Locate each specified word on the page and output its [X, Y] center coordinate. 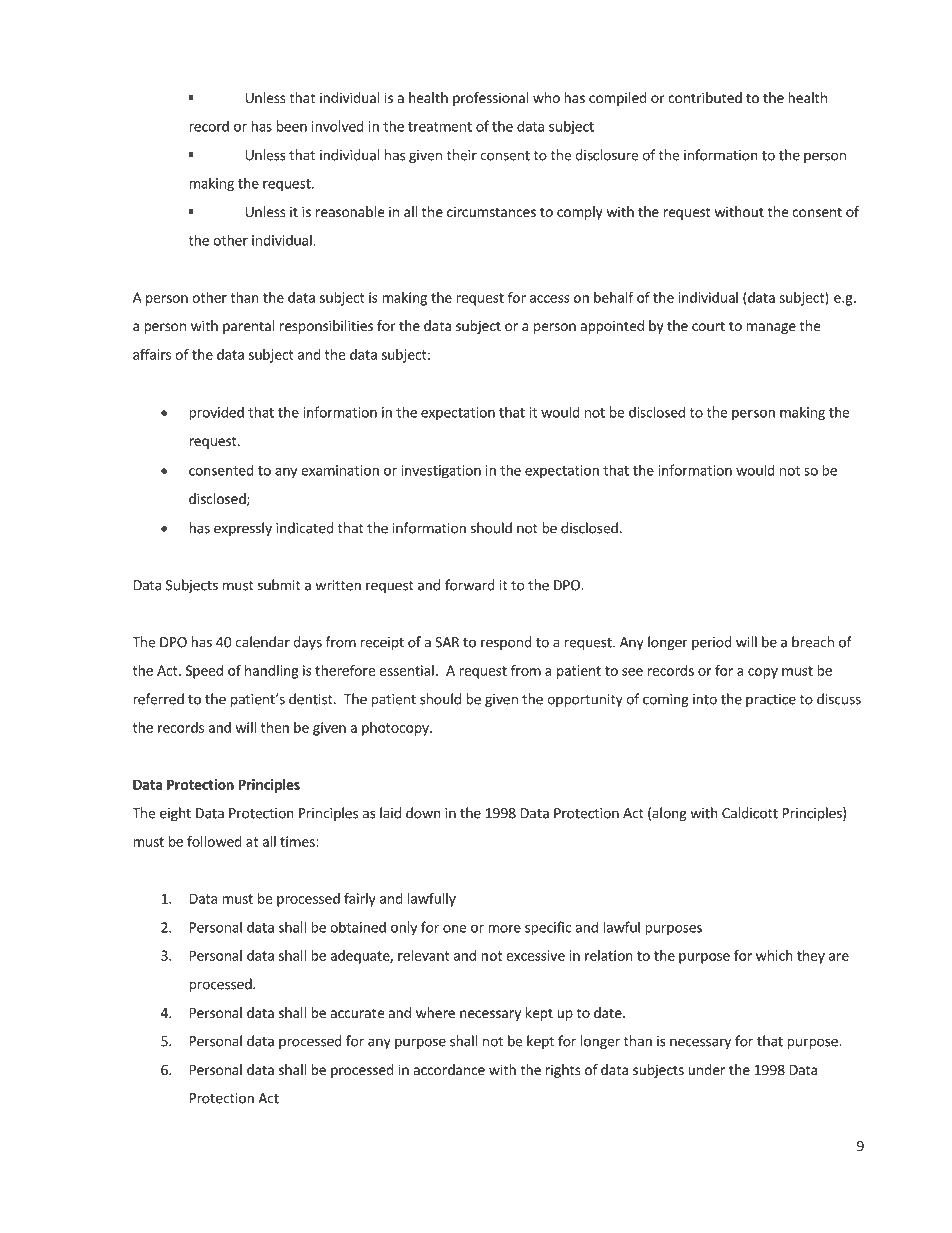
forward [470, 585]
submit [279, 585]
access [550, 299]
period [712, 643]
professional [490, 99]
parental [249, 327]
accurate [357, 1013]
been [292, 126]
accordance [449, 1069]
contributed [705, 97]
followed [214, 841]
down [423, 813]
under [706, 1069]
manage [771, 328]
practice [771, 700]
